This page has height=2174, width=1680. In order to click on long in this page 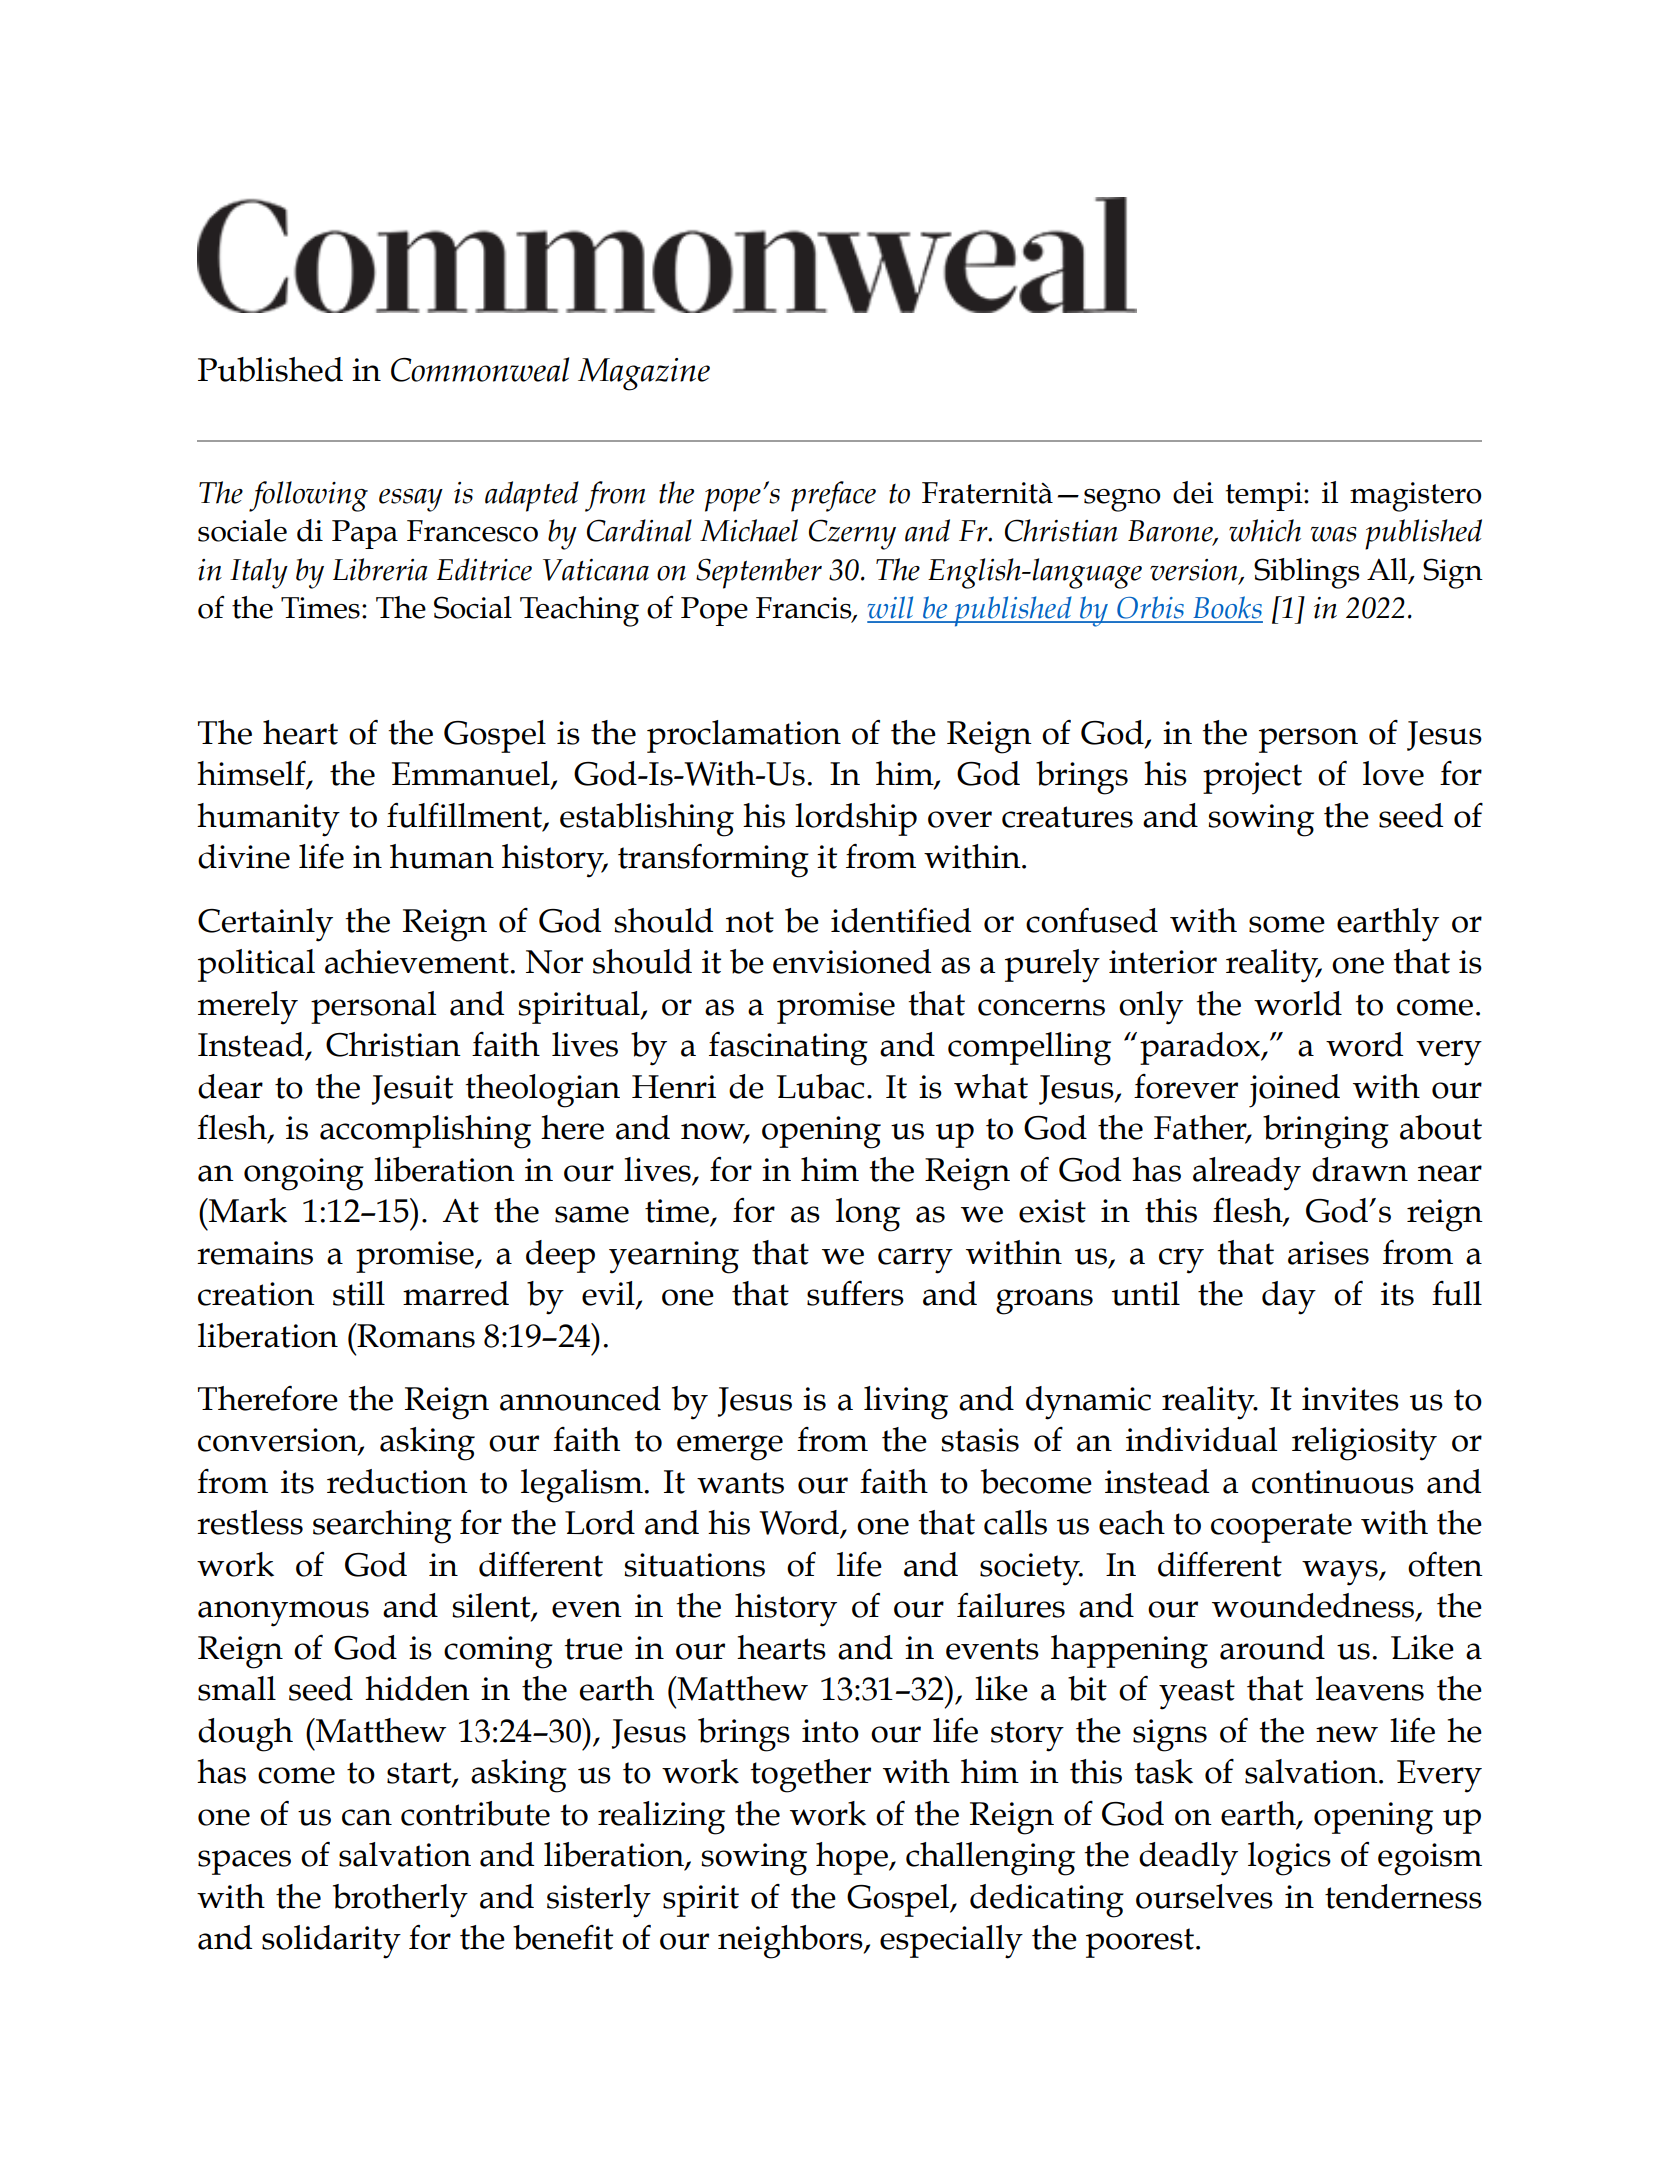, I will do `click(868, 1215)`.
